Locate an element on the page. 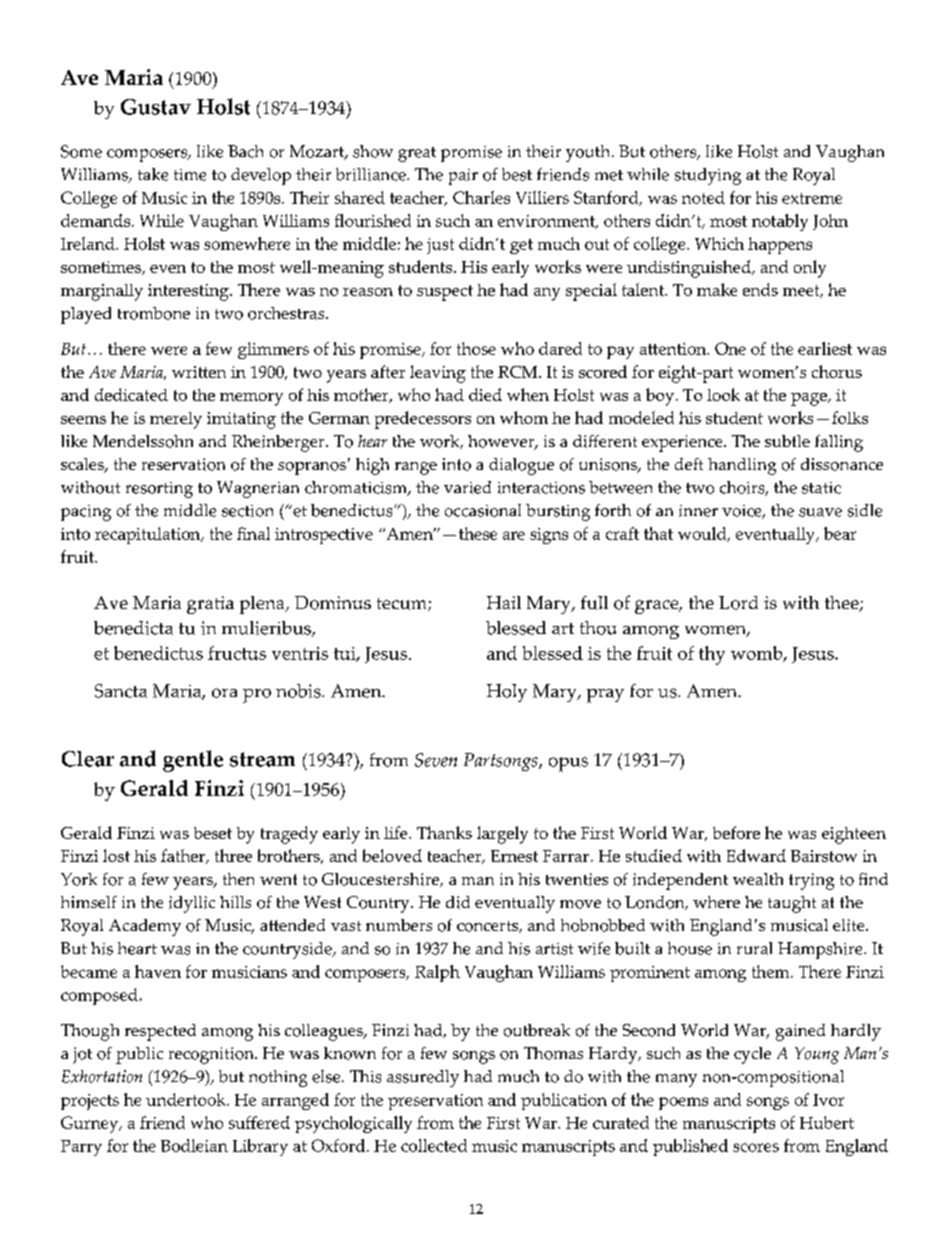 Image resolution: width=952 pixels, height=1233 pixels. resorting is located at coordinates (159, 490).
